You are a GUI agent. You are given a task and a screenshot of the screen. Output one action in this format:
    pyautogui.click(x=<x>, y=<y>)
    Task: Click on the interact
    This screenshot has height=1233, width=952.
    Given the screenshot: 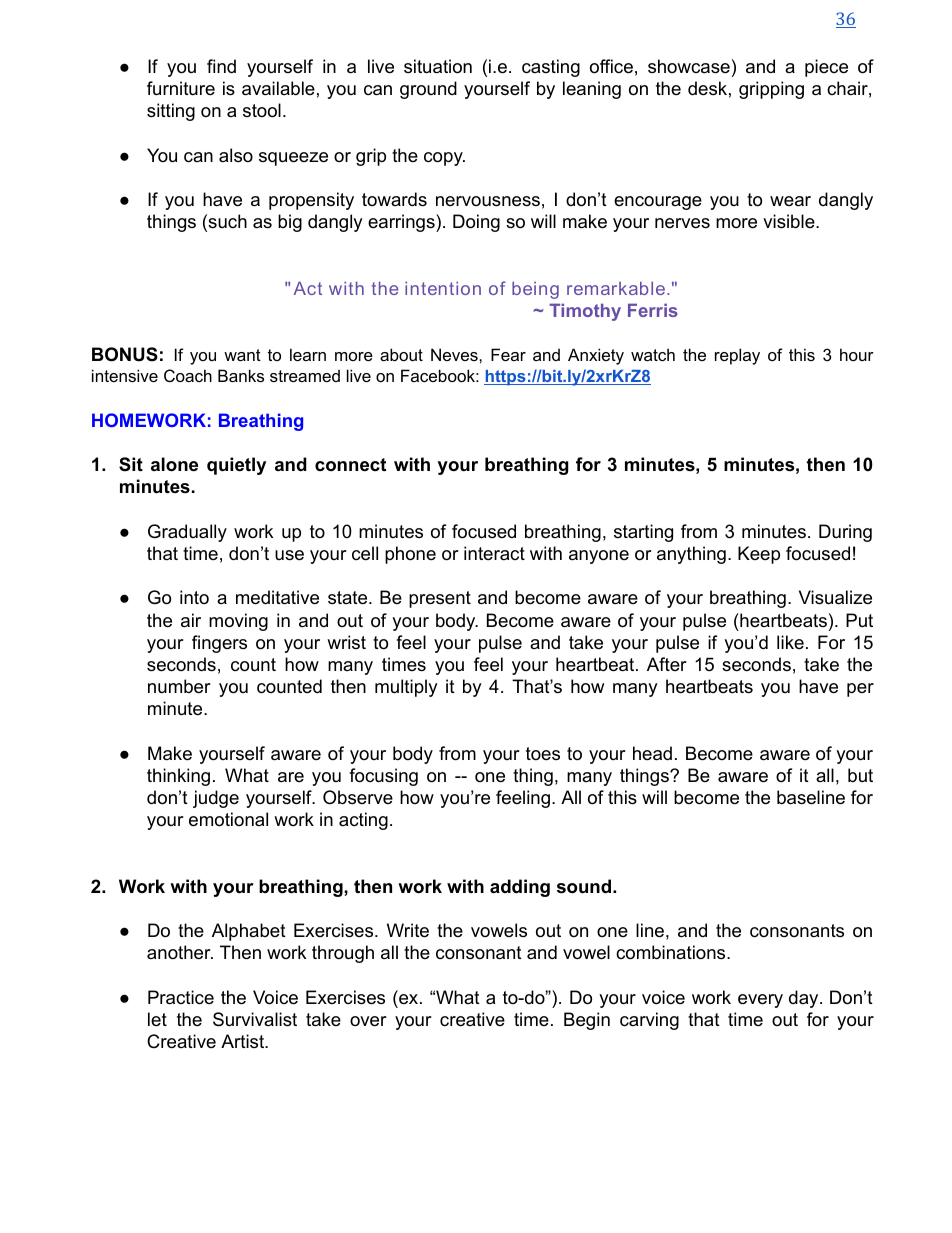 What is the action you would take?
    pyautogui.click(x=494, y=553)
